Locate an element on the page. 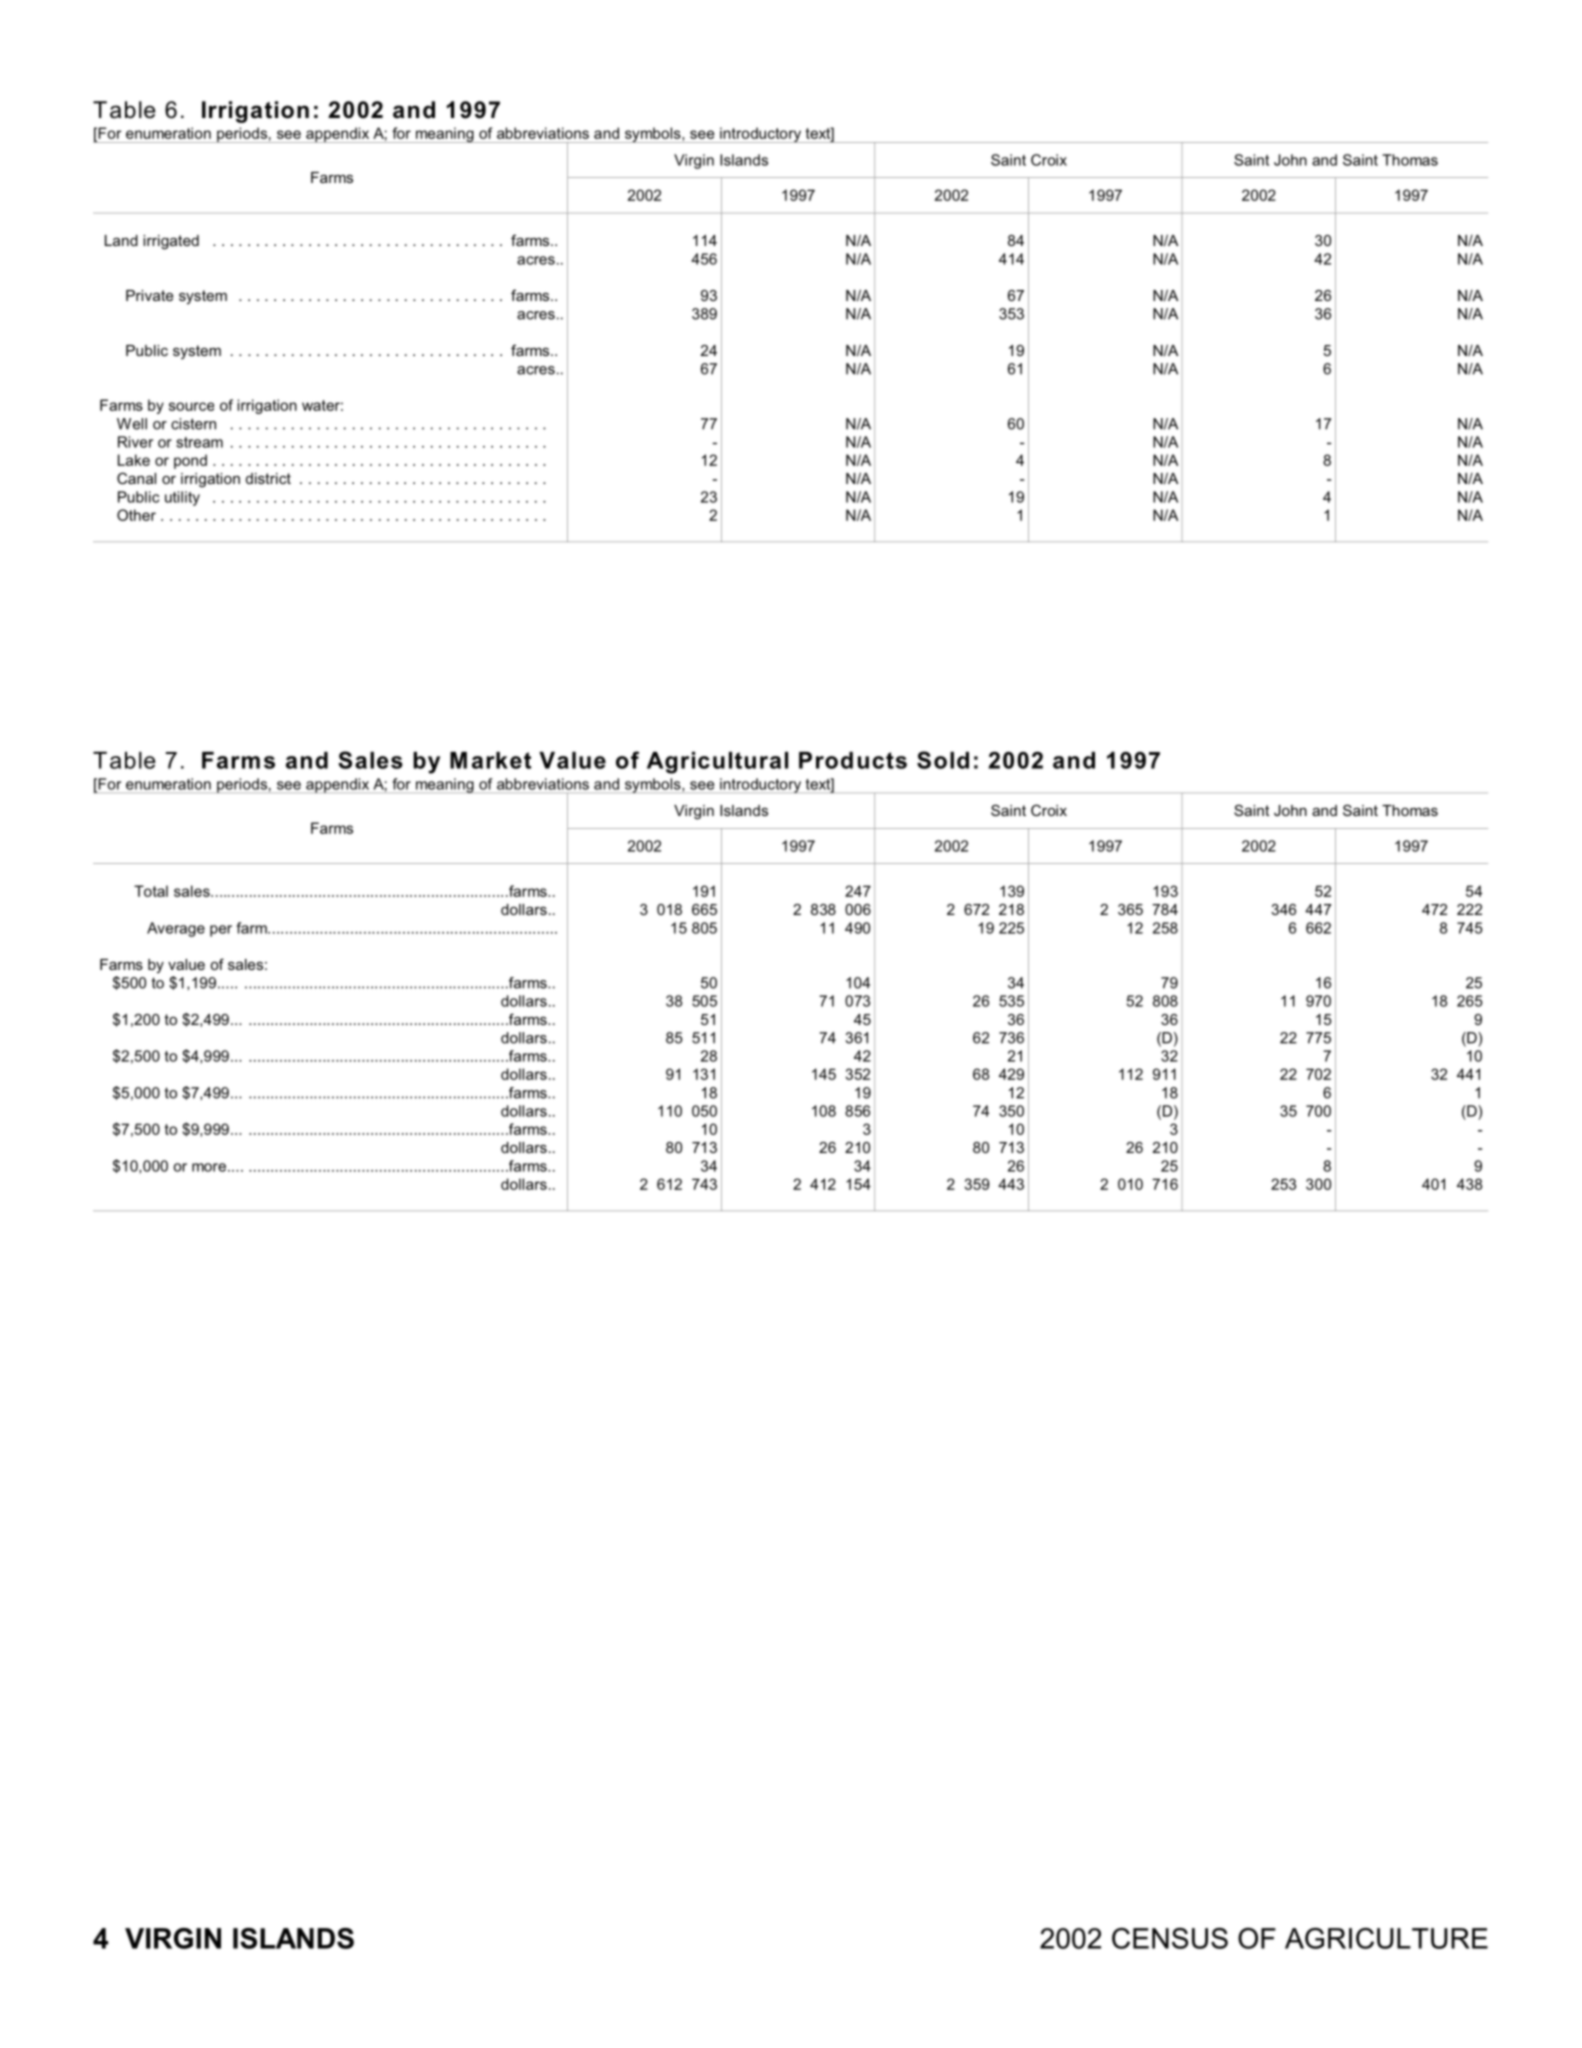 The image size is (1582, 2048). Products is located at coordinates (853, 760).
